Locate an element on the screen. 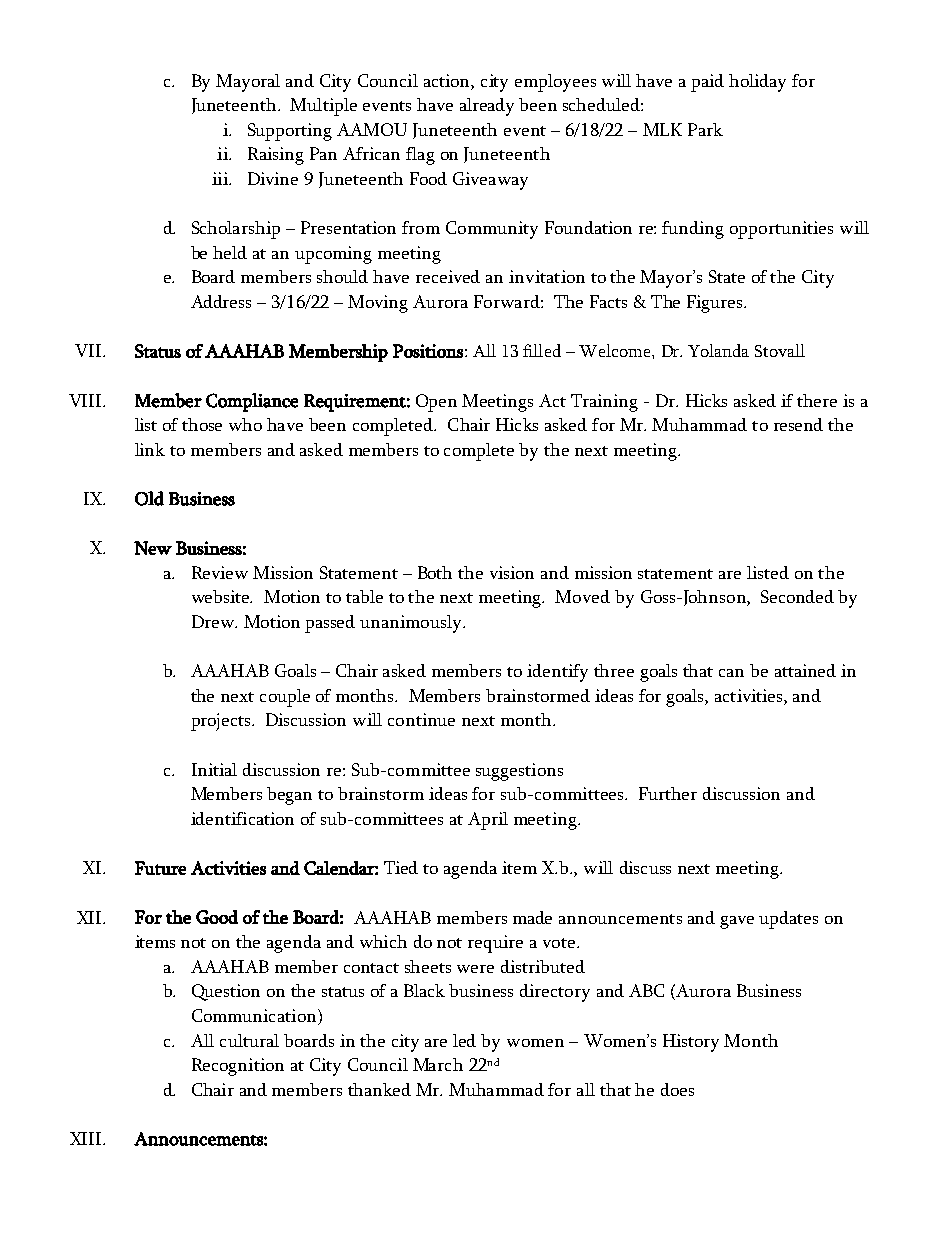 This screenshot has height=1233, width=952. those is located at coordinates (202, 424).
